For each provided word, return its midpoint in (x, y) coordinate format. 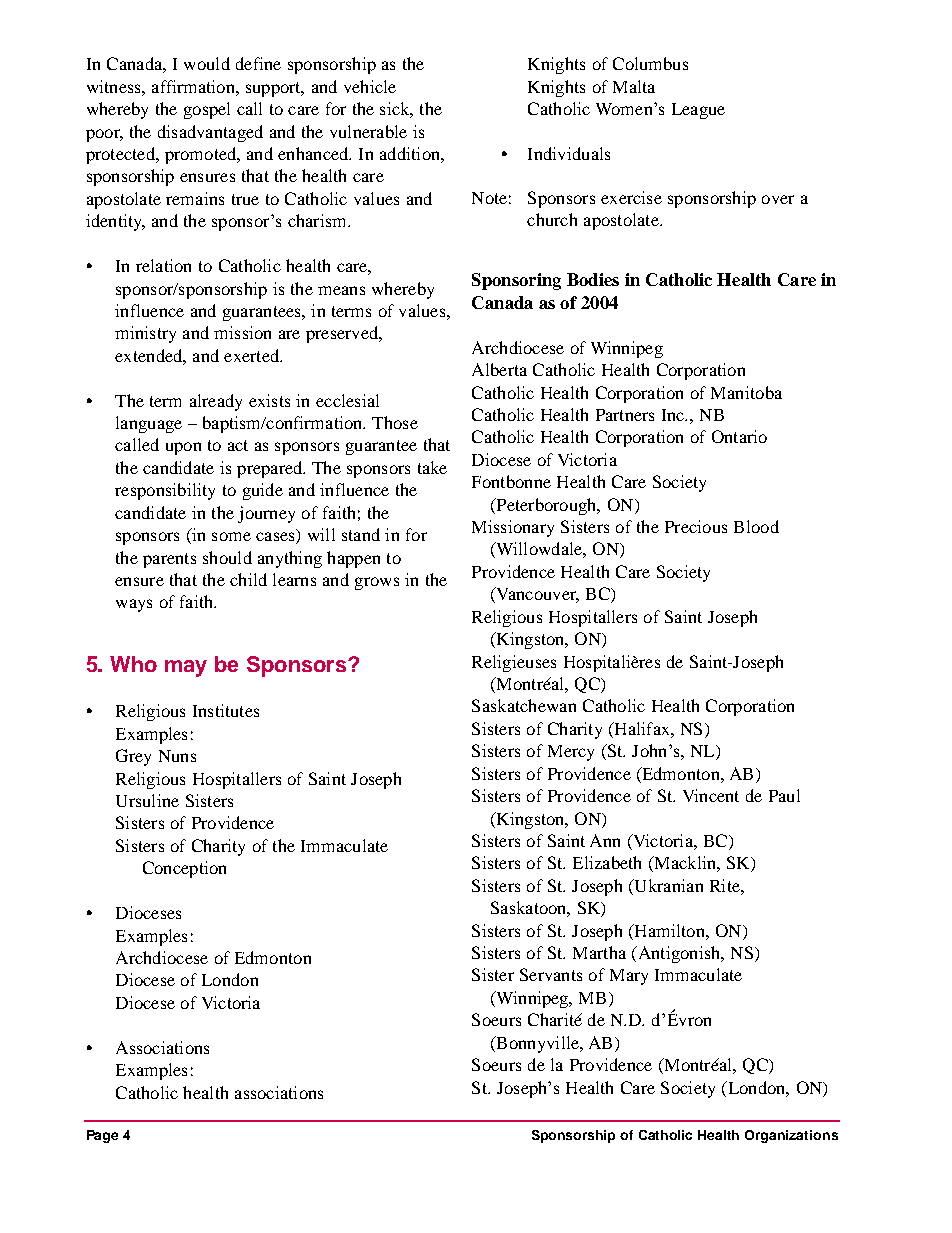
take (432, 467)
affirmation (194, 86)
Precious (696, 526)
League (698, 111)
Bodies (593, 279)
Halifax (642, 728)
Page (102, 1136)
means (341, 290)
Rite (726, 885)
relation (163, 265)
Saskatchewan (524, 705)
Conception (184, 869)
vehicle (370, 86)
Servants (551, 974)
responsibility (165, 491)
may (186, 668)
